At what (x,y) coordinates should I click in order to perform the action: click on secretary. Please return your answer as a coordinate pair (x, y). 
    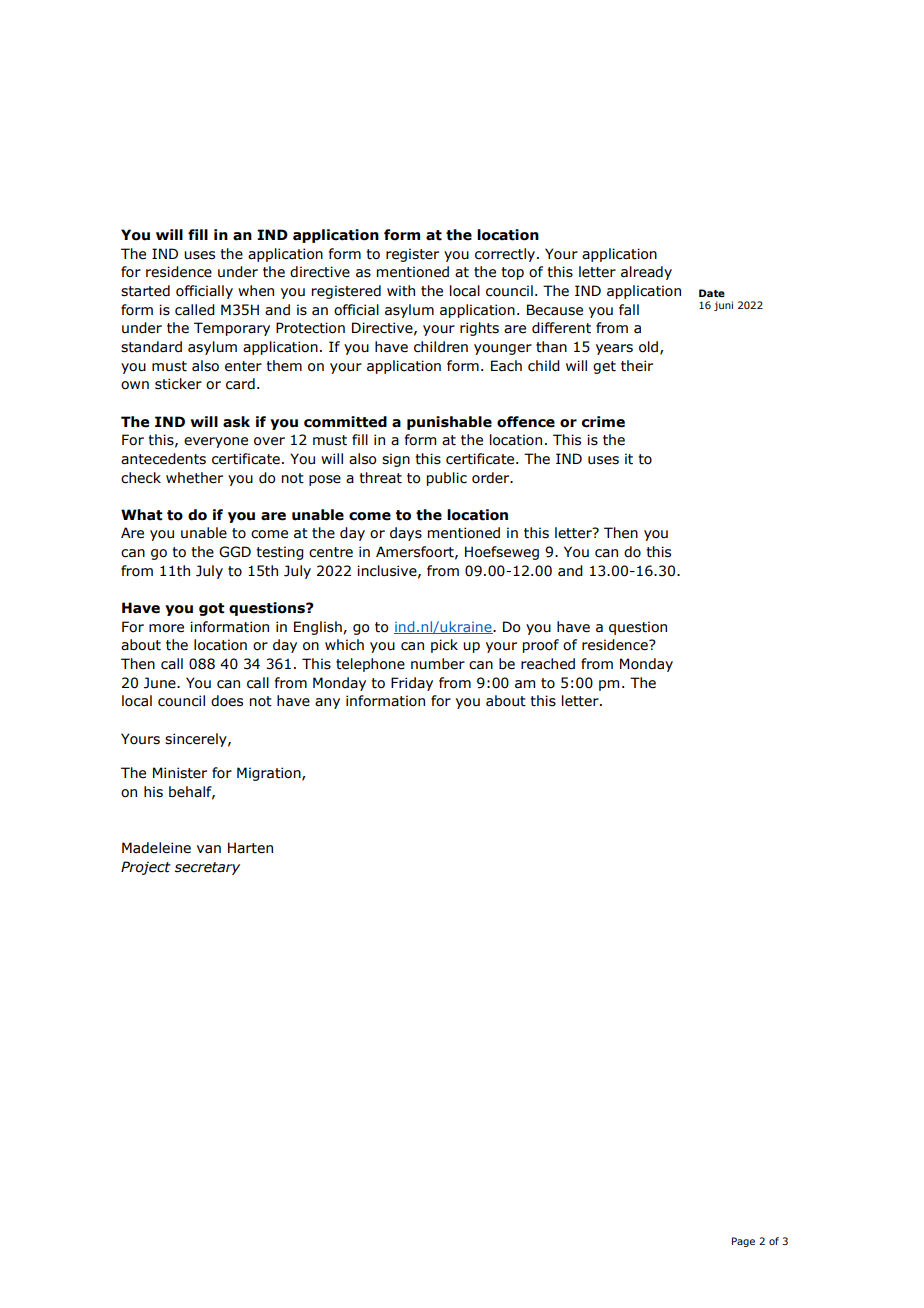
    Looking at the image, I should click on (207, 868).
